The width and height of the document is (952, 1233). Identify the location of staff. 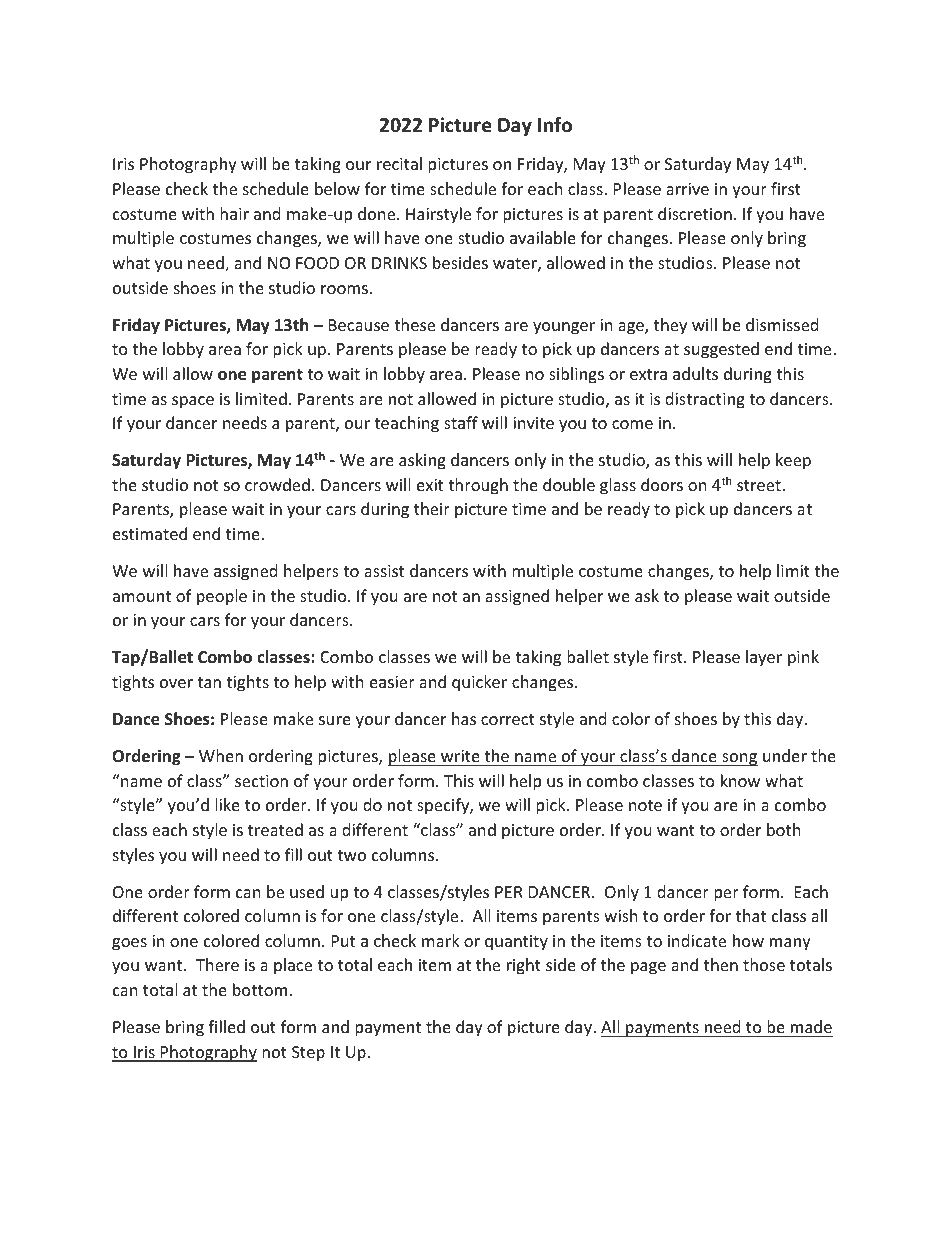
(461, 422).
